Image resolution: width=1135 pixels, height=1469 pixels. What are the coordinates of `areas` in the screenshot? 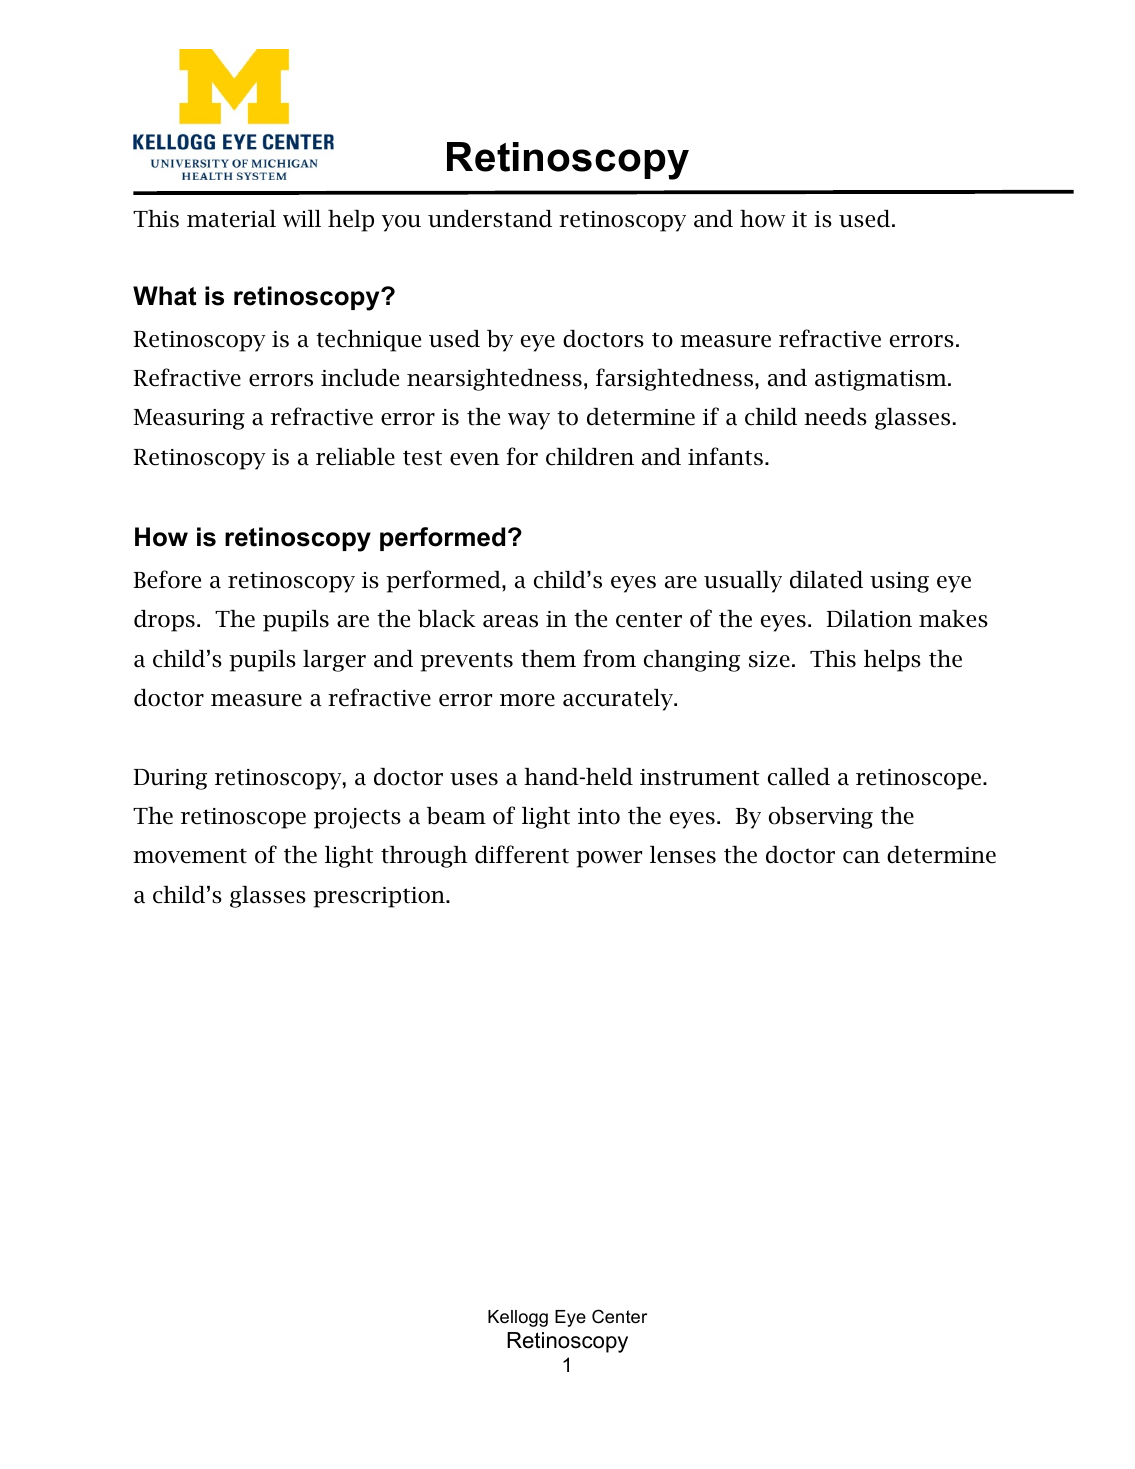 It's located at (510, 621).
